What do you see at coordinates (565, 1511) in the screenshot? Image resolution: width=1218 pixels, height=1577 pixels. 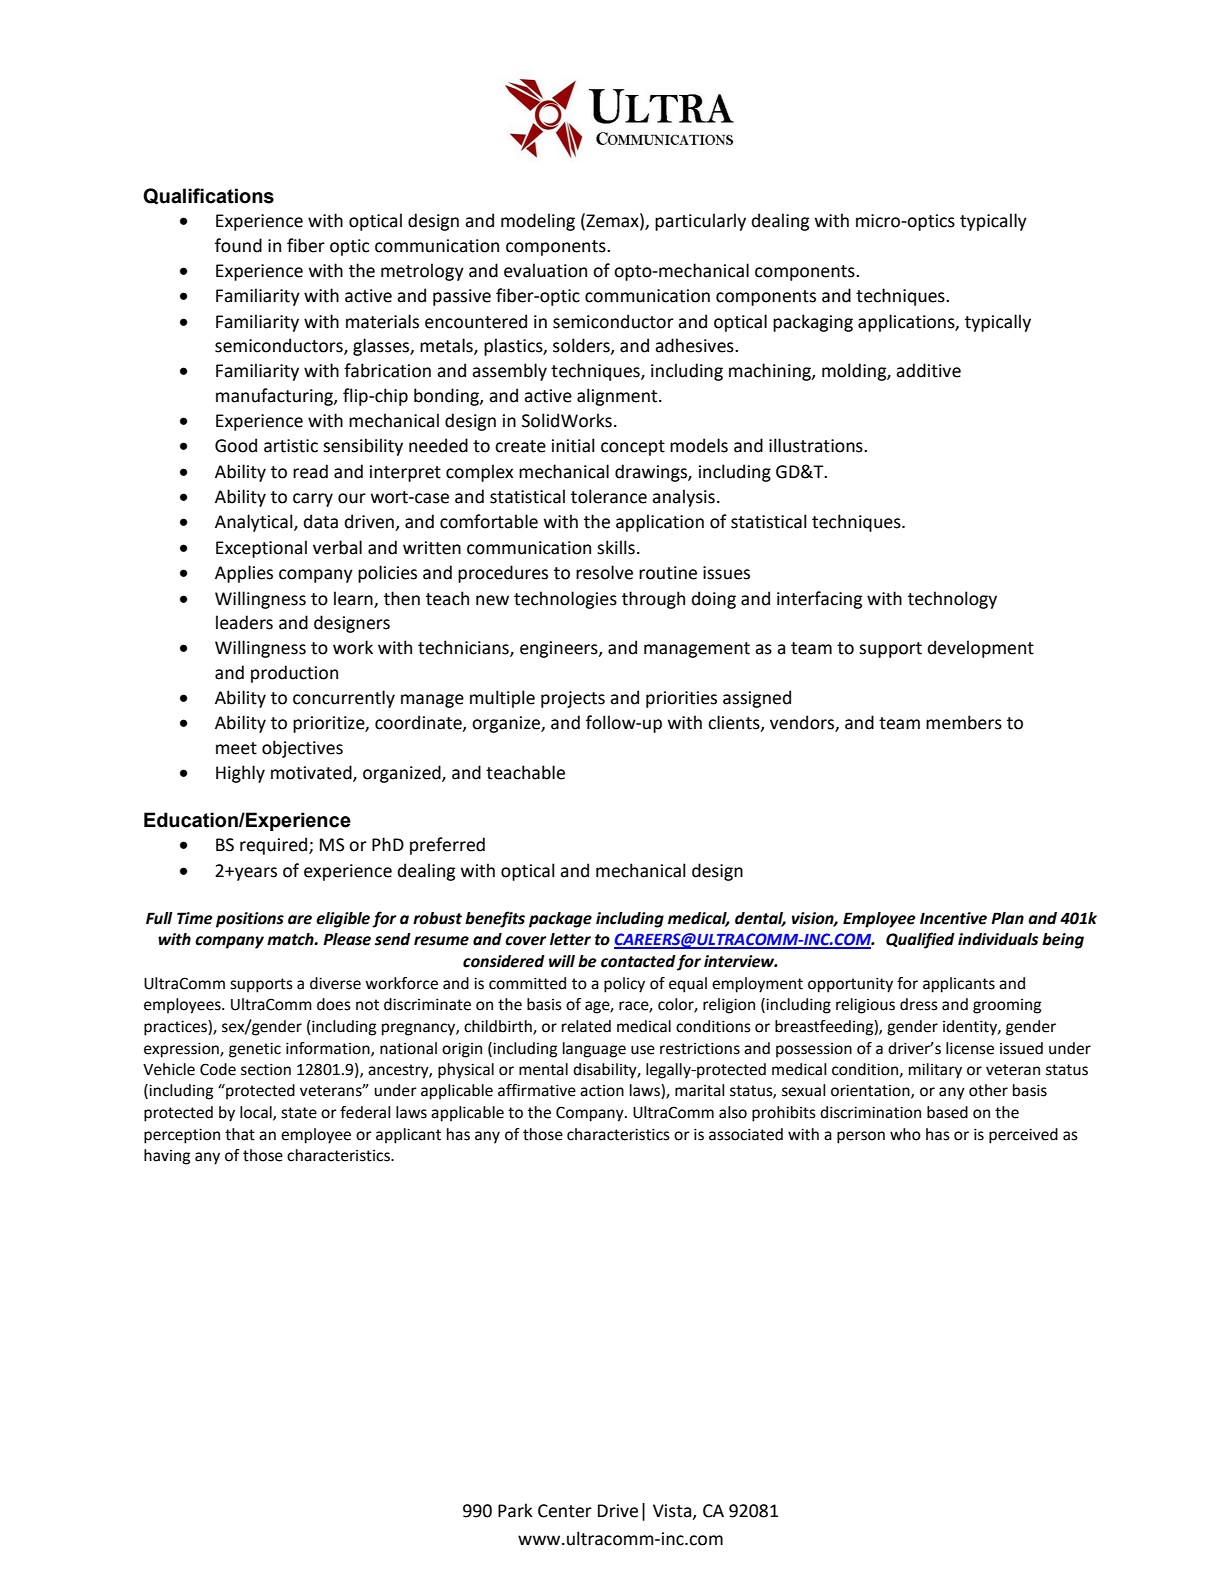 I see `Center` at bounding box center [565, 1511].
